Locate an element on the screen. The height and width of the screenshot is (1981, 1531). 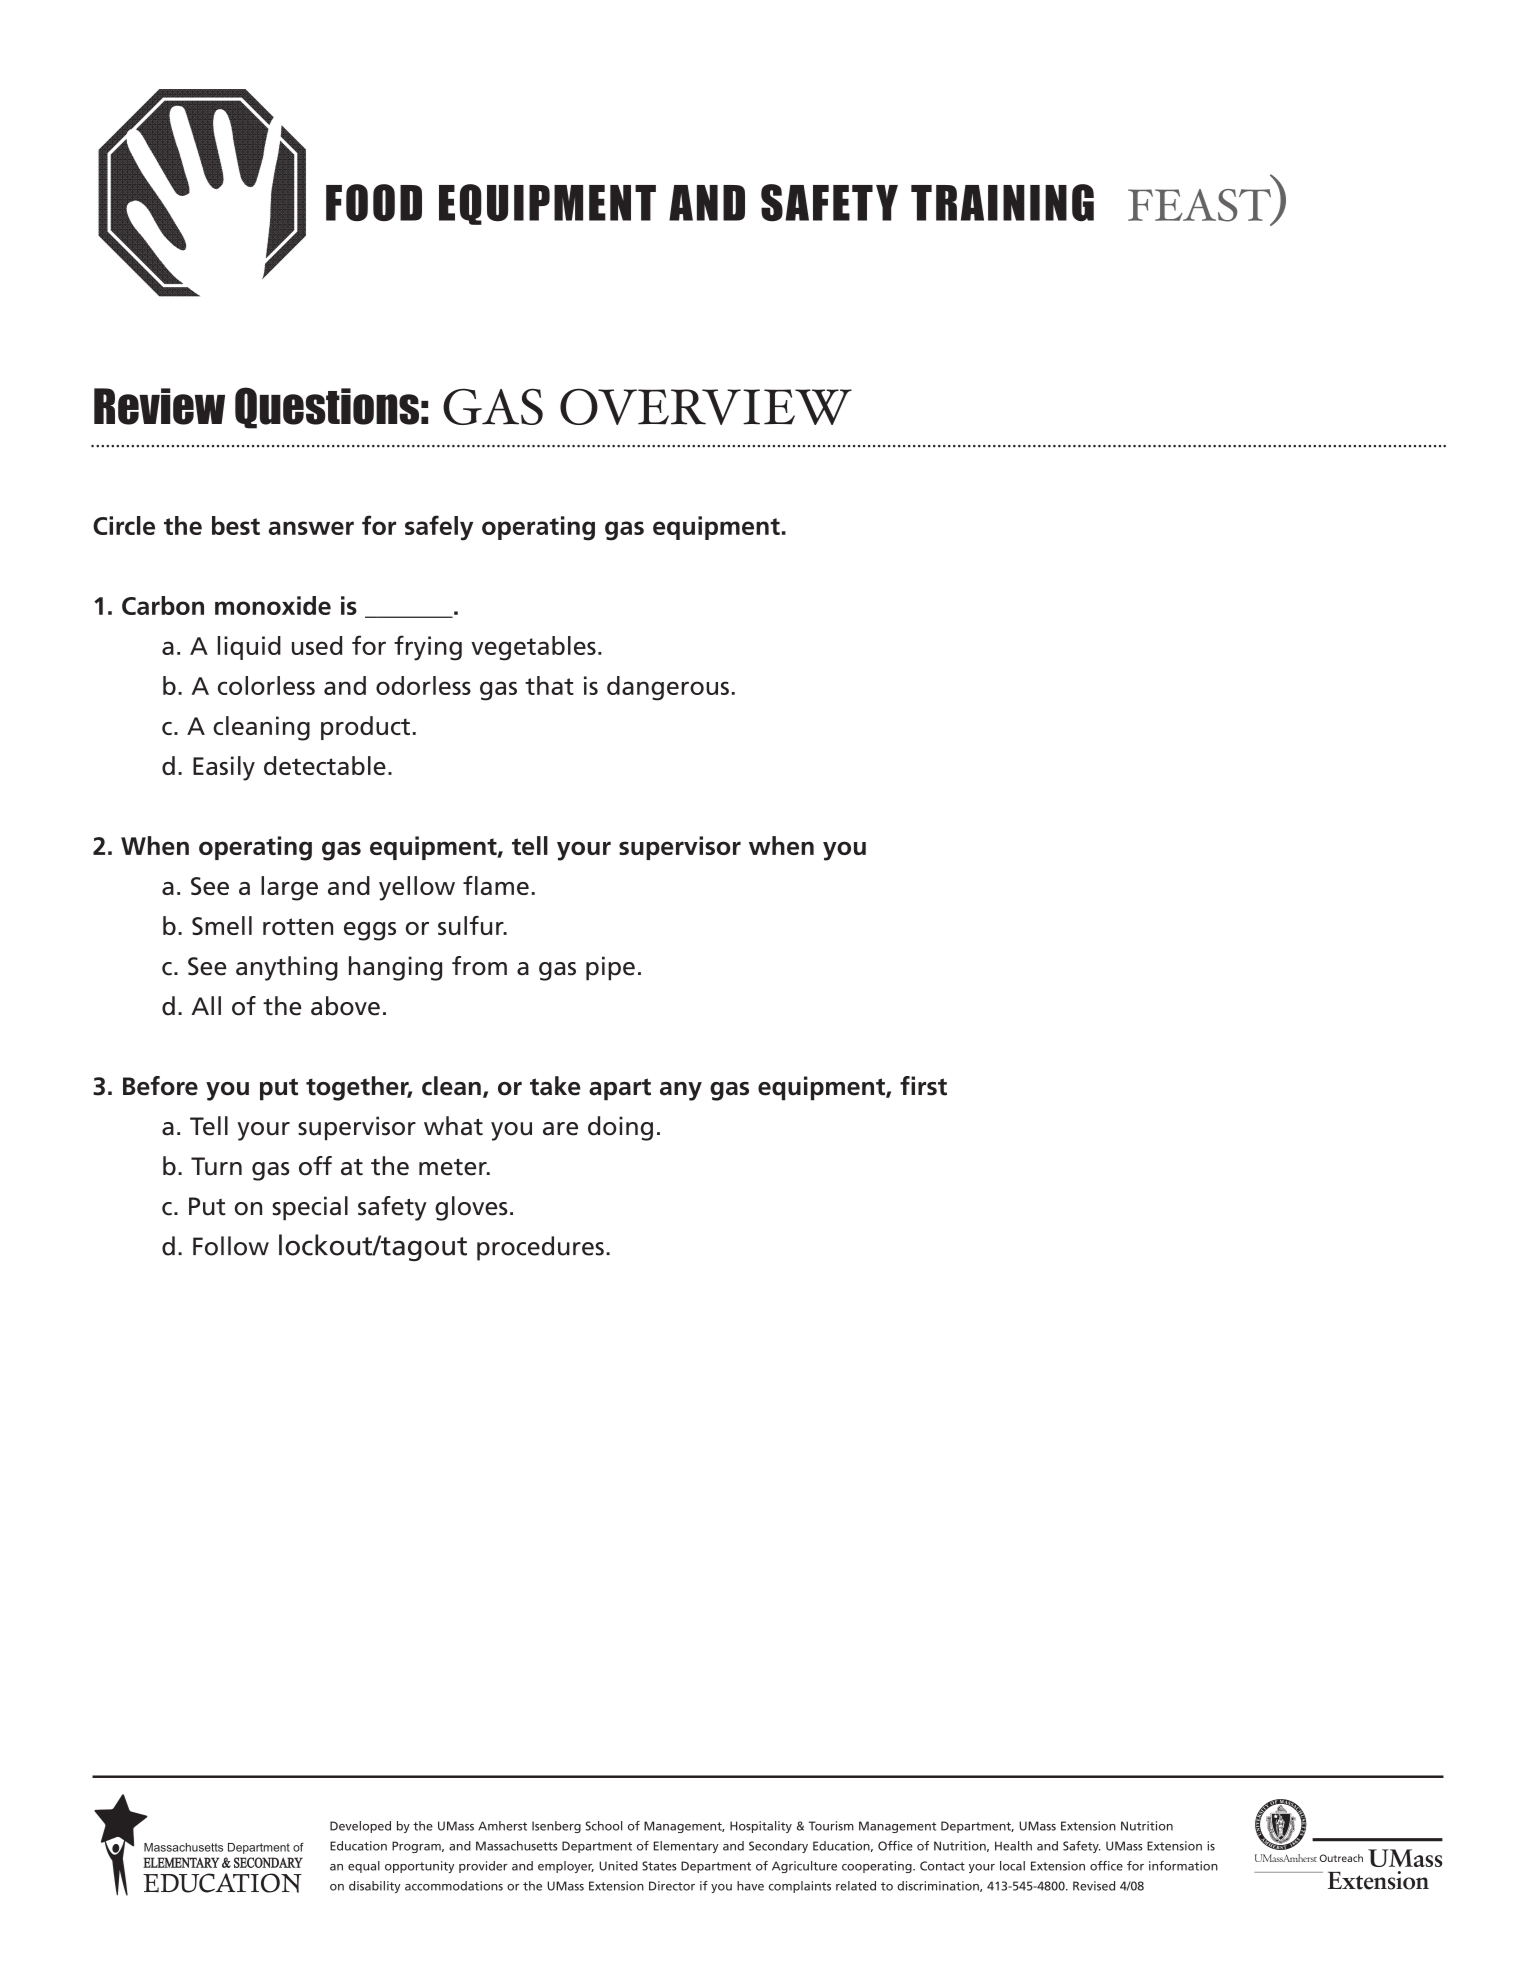
OVERVIEW is located at coordinates (706, 406).
